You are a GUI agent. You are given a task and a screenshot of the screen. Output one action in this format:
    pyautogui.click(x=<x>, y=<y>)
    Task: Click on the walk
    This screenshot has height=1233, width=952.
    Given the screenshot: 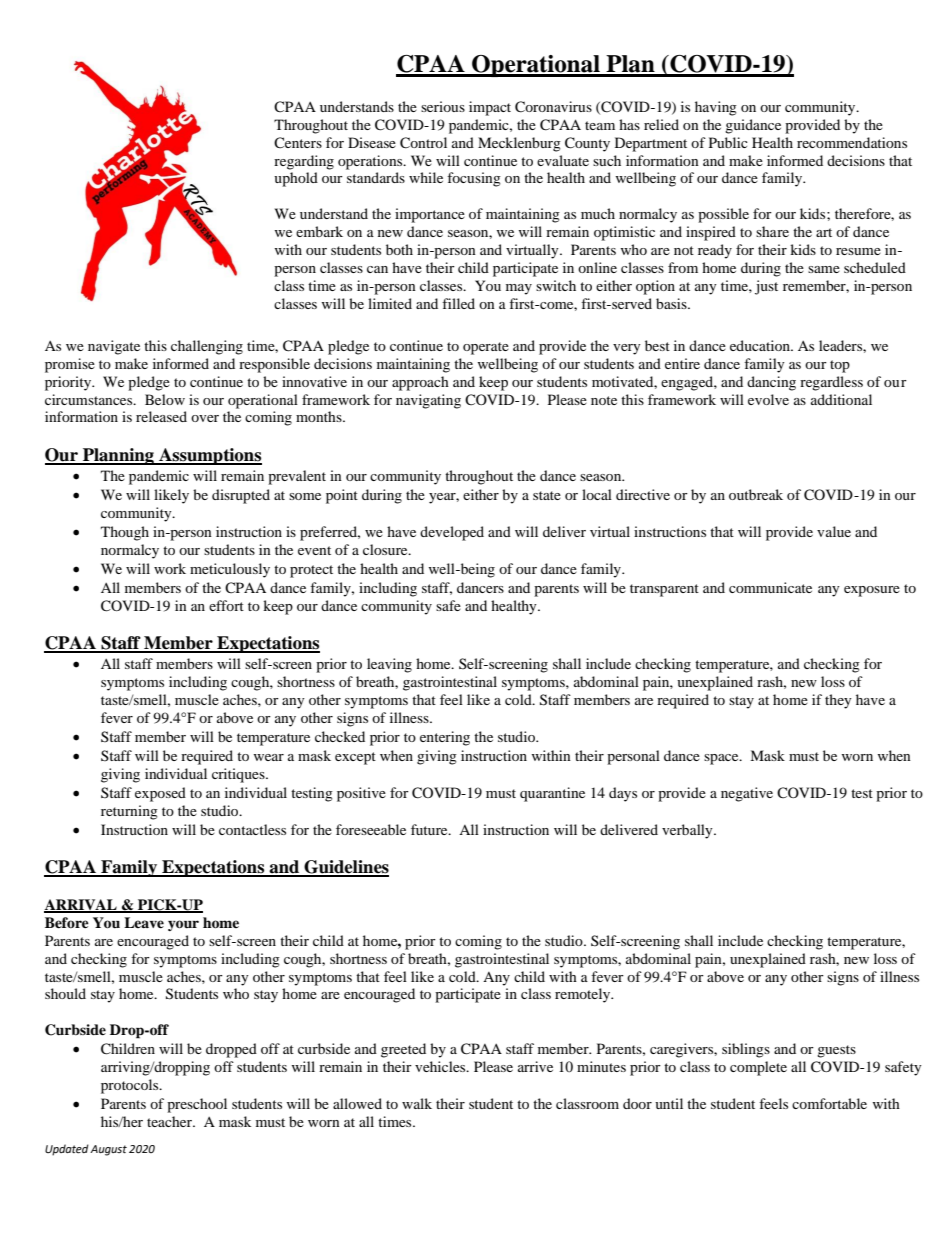 What is the action you would take?
    pyautogui.click(x=417, y=1103)
